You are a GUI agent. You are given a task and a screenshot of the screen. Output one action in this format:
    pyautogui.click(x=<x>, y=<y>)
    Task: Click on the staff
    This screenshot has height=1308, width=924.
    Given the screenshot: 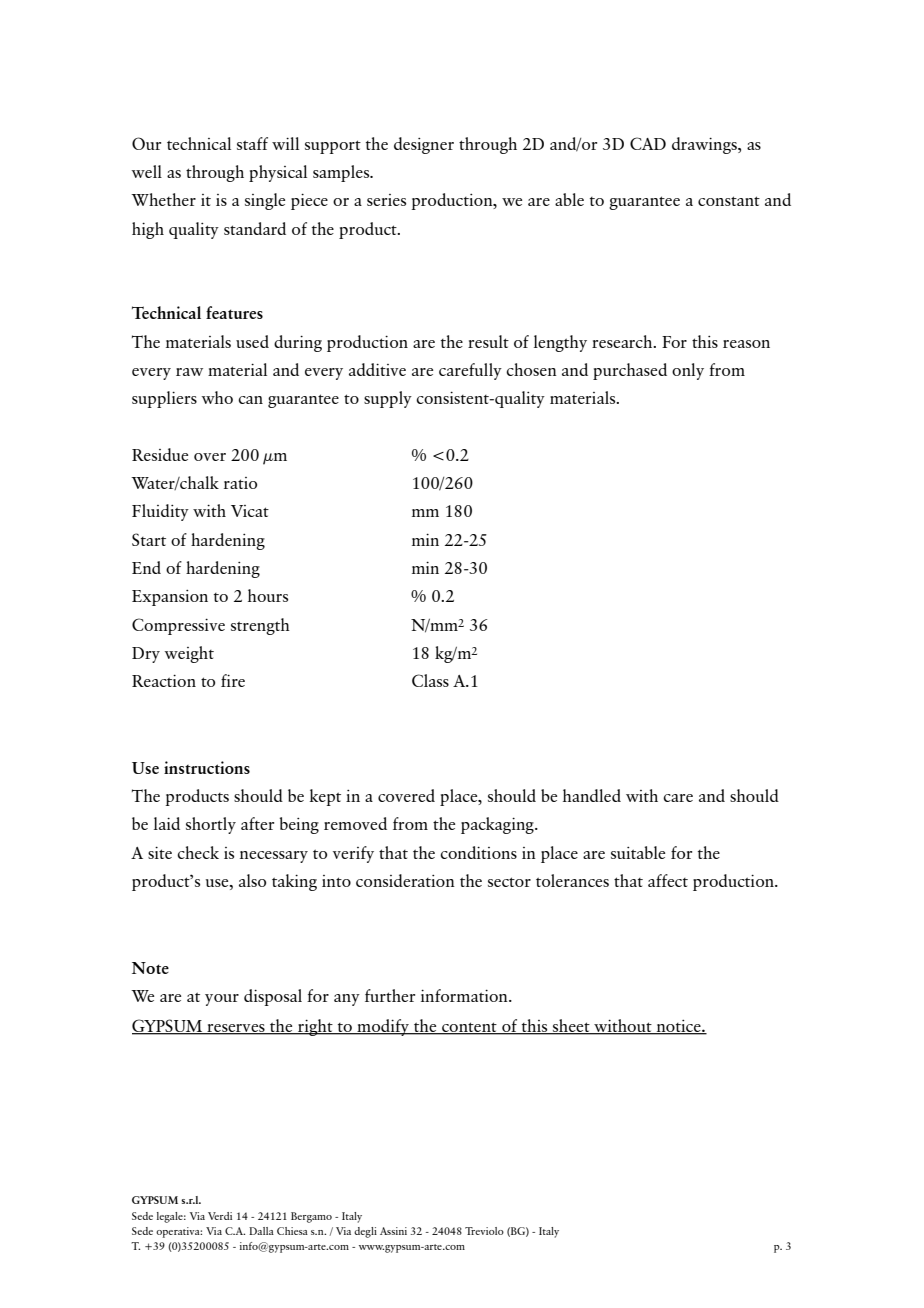 What is the action you would take?
    pyautogui.click(x=252, y=143)
